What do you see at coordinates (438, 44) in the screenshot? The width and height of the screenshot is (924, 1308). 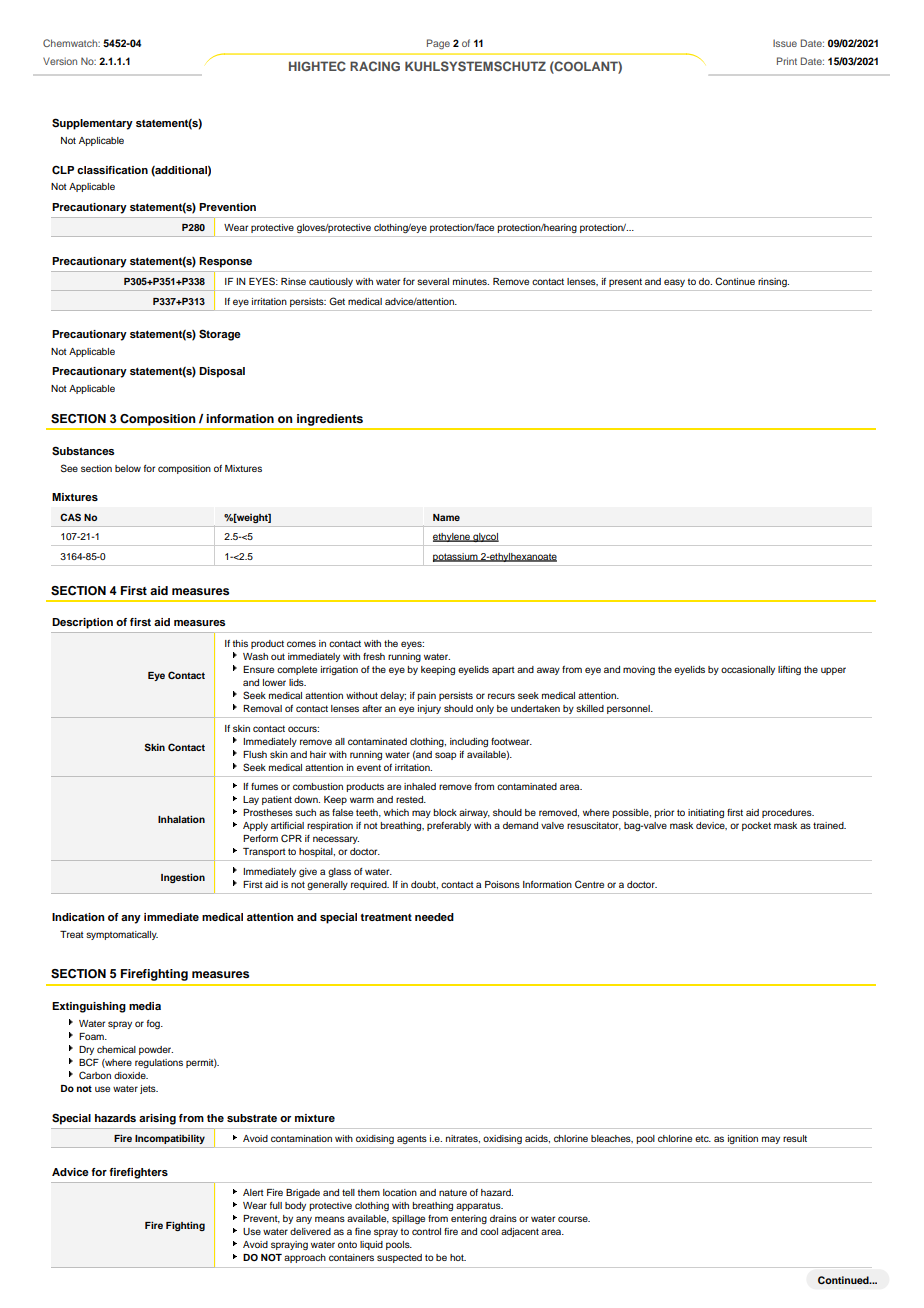 I see `Page` at bounding box center [438, 44].
